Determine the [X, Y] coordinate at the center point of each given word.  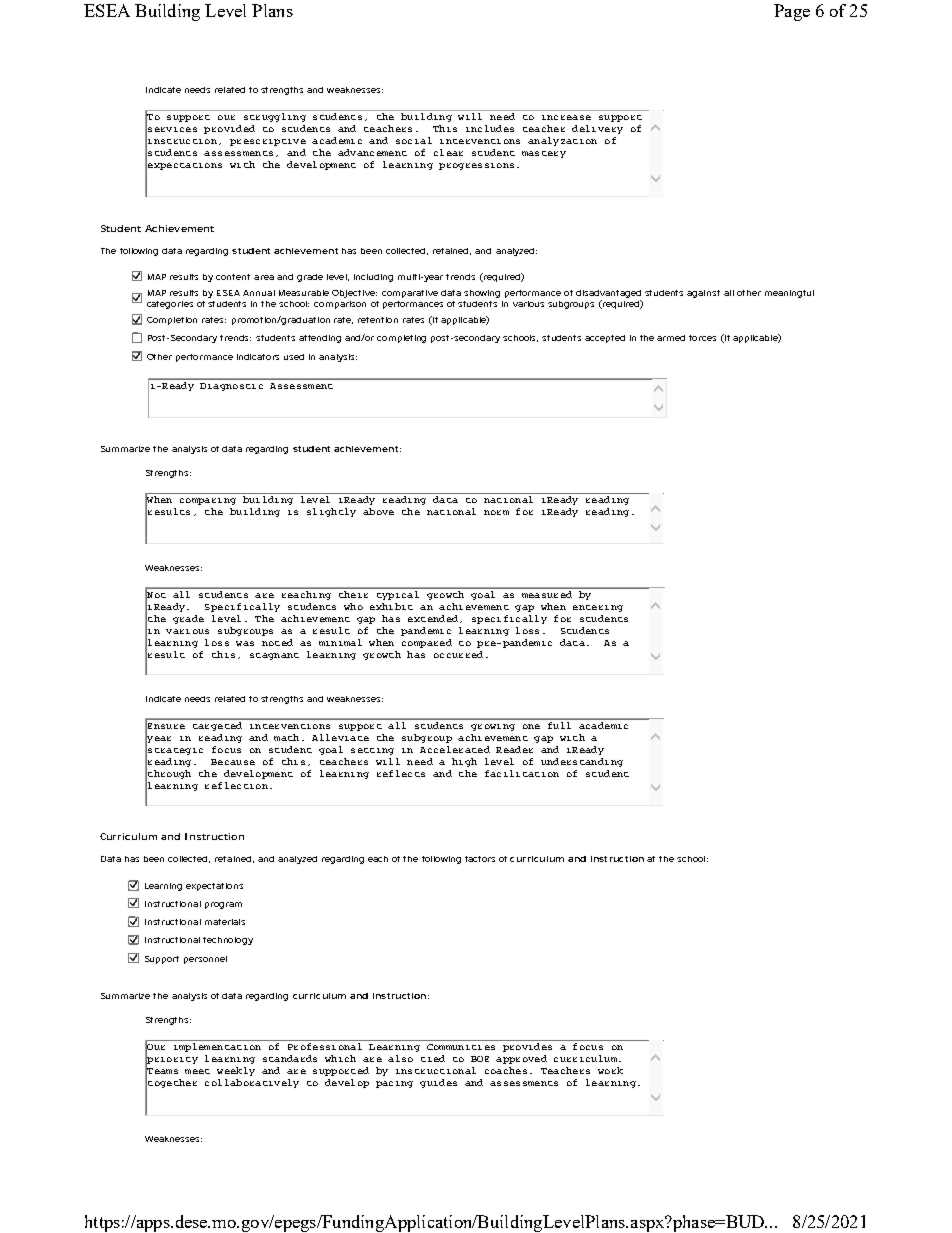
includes [490, 128]
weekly [236, 1071]
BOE [480, 1059]
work [610, 1070]
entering [598, 608]
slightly [331, 512]
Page [792, 12]
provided [229, 129]
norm [496, 512]
